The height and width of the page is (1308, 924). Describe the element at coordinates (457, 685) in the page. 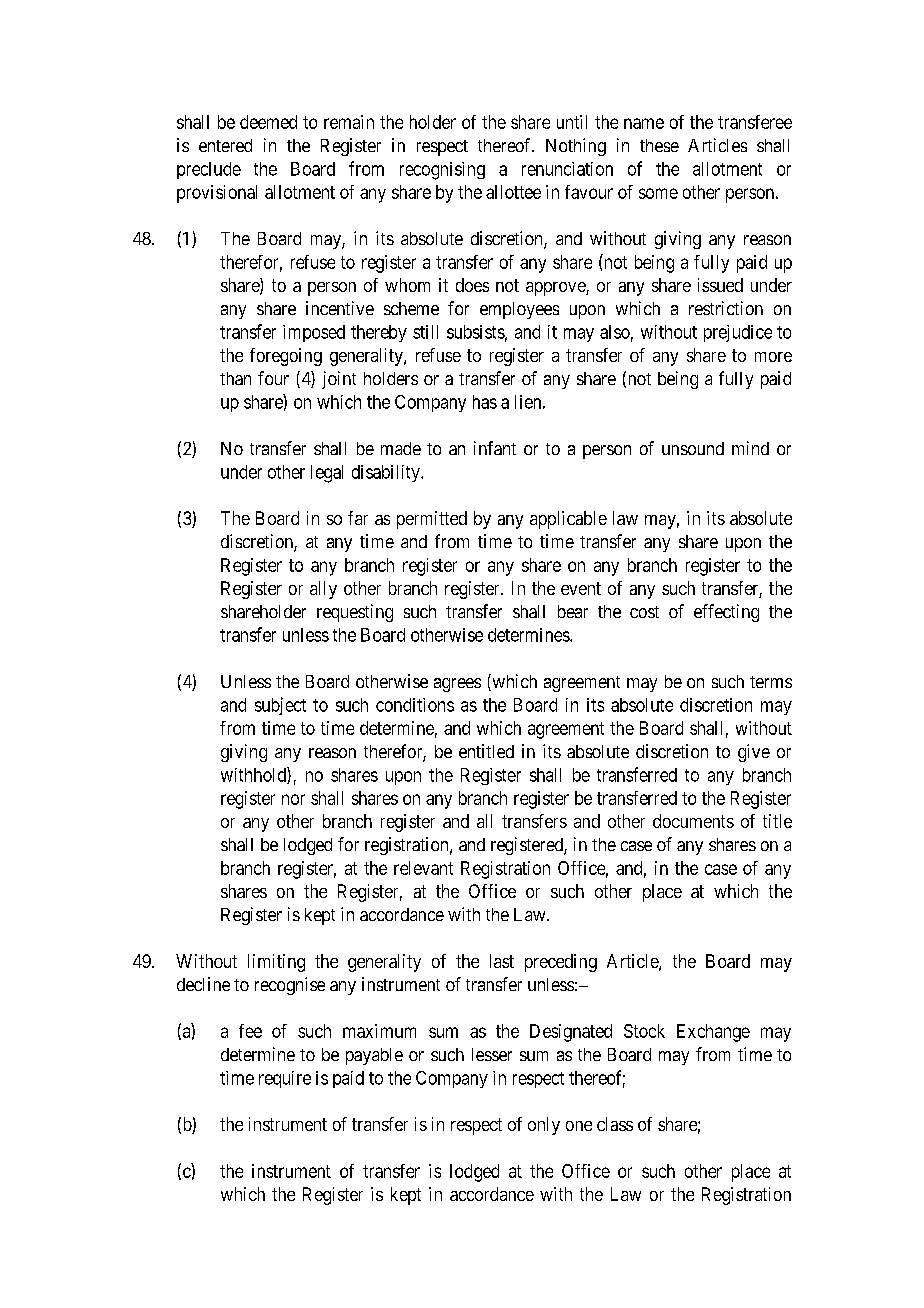

I see `agrees` at that location.
